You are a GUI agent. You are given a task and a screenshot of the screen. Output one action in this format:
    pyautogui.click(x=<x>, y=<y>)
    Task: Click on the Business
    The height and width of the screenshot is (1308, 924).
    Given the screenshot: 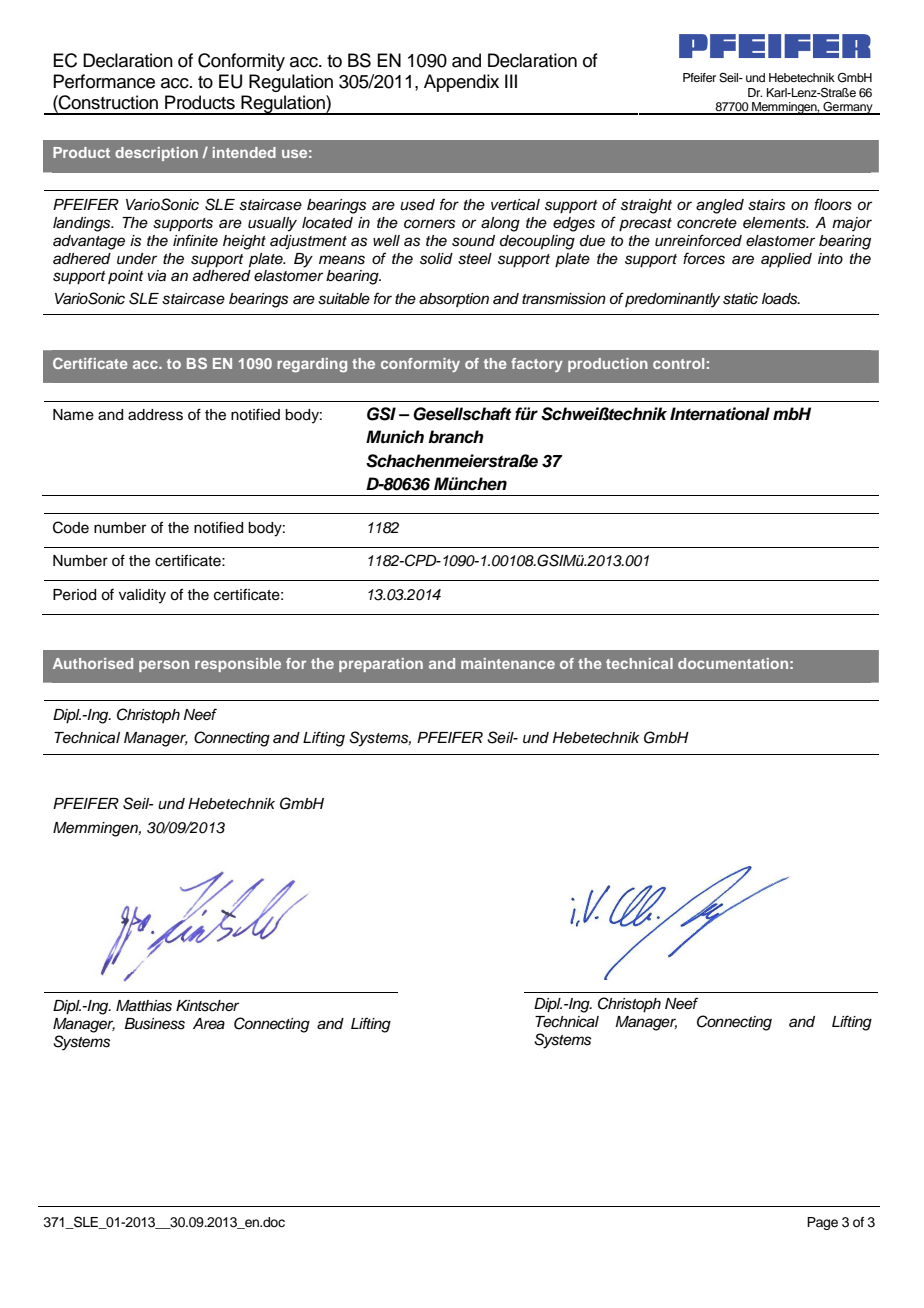 What is the action you would take?
    pyautogui.click(x=154, y=1024)
